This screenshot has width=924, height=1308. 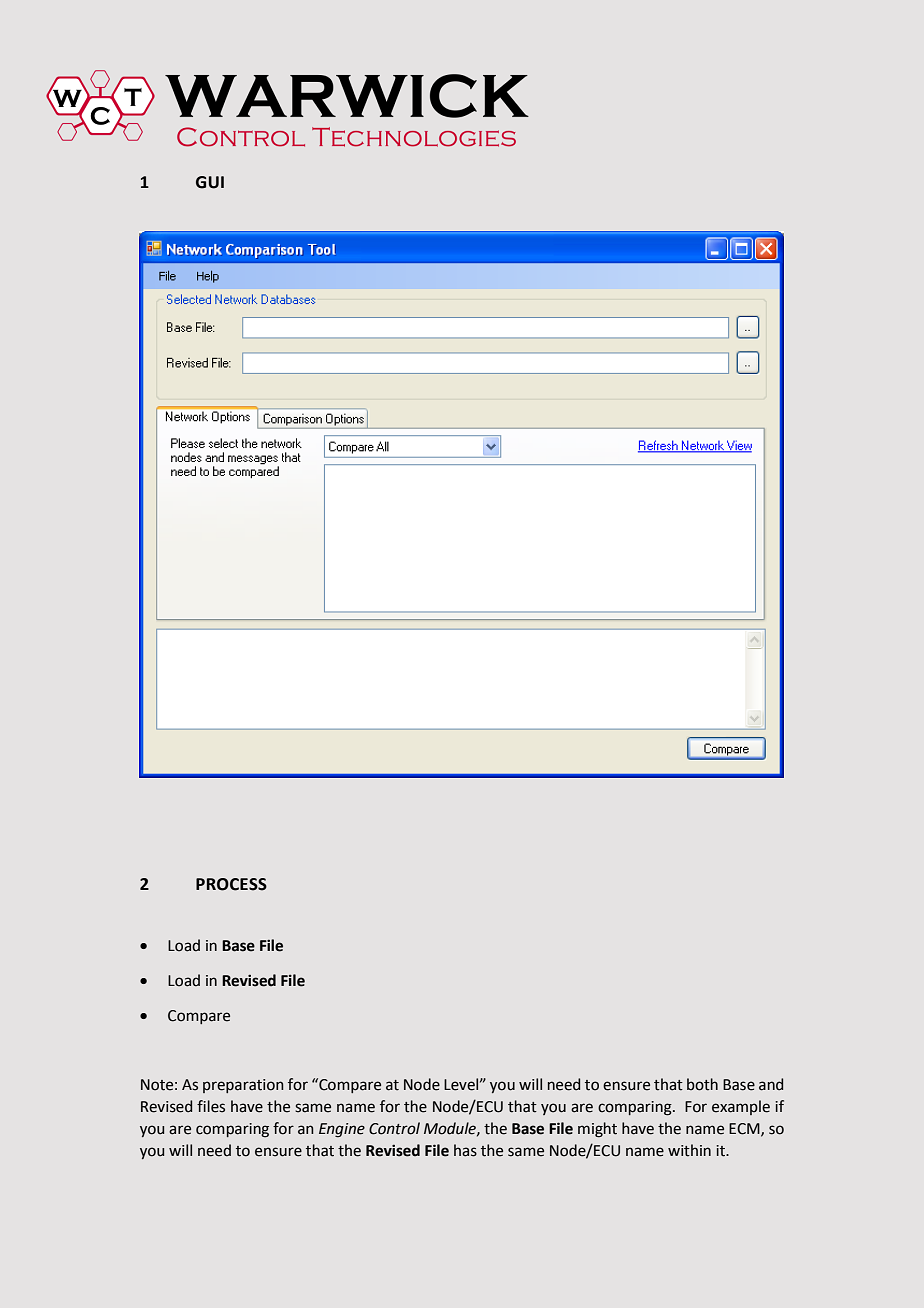 What do you see at coordinates (745, 1129) in the screenshot?
I see `ECM` at bounding box center [745, 1129].
